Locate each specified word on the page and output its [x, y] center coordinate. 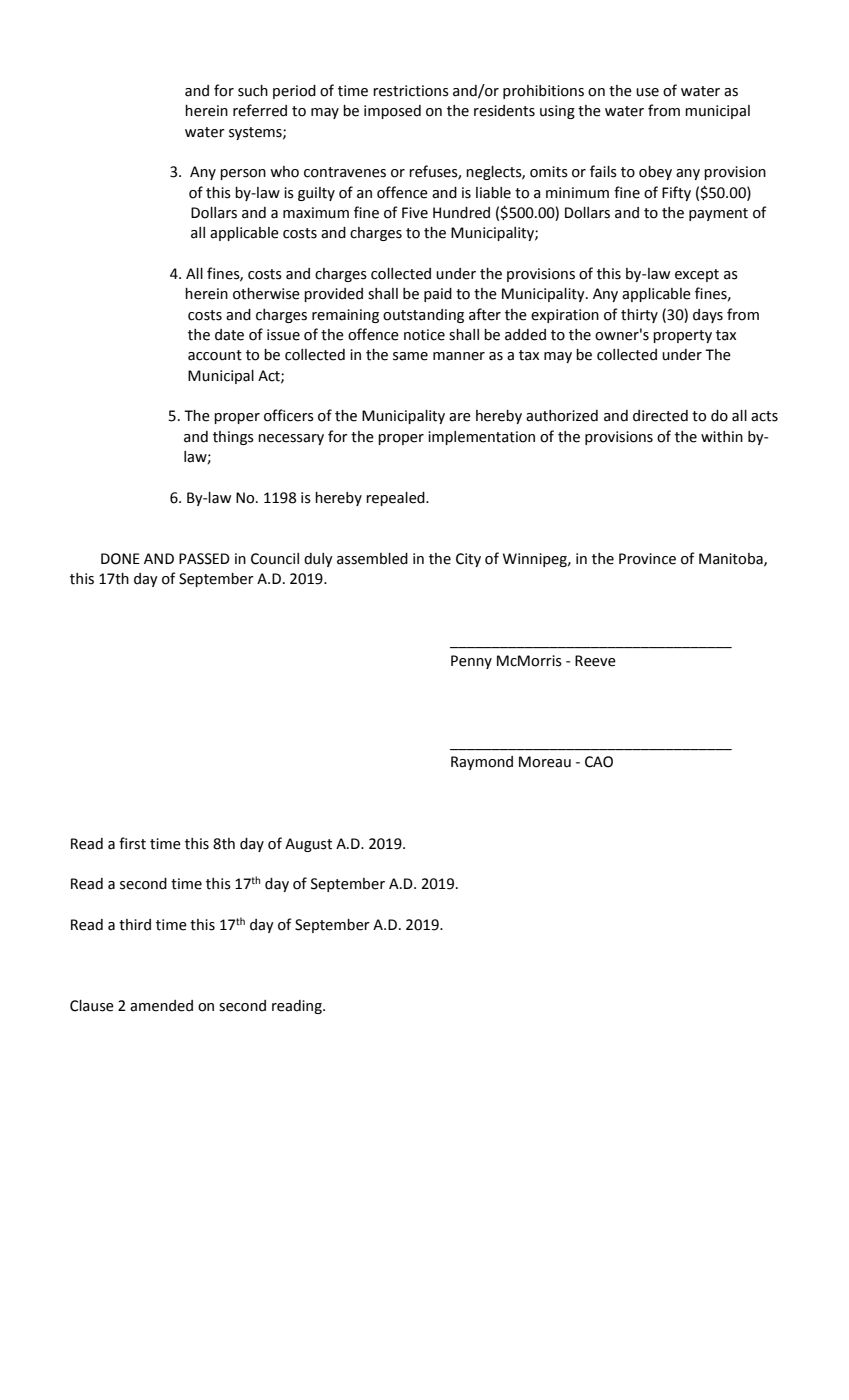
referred [260, 110]
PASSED [204, 559]
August [308, 845]
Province [647, 559]
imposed [392, 112]
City [468, 560]
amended [161, 1006]
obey [655, 173]
